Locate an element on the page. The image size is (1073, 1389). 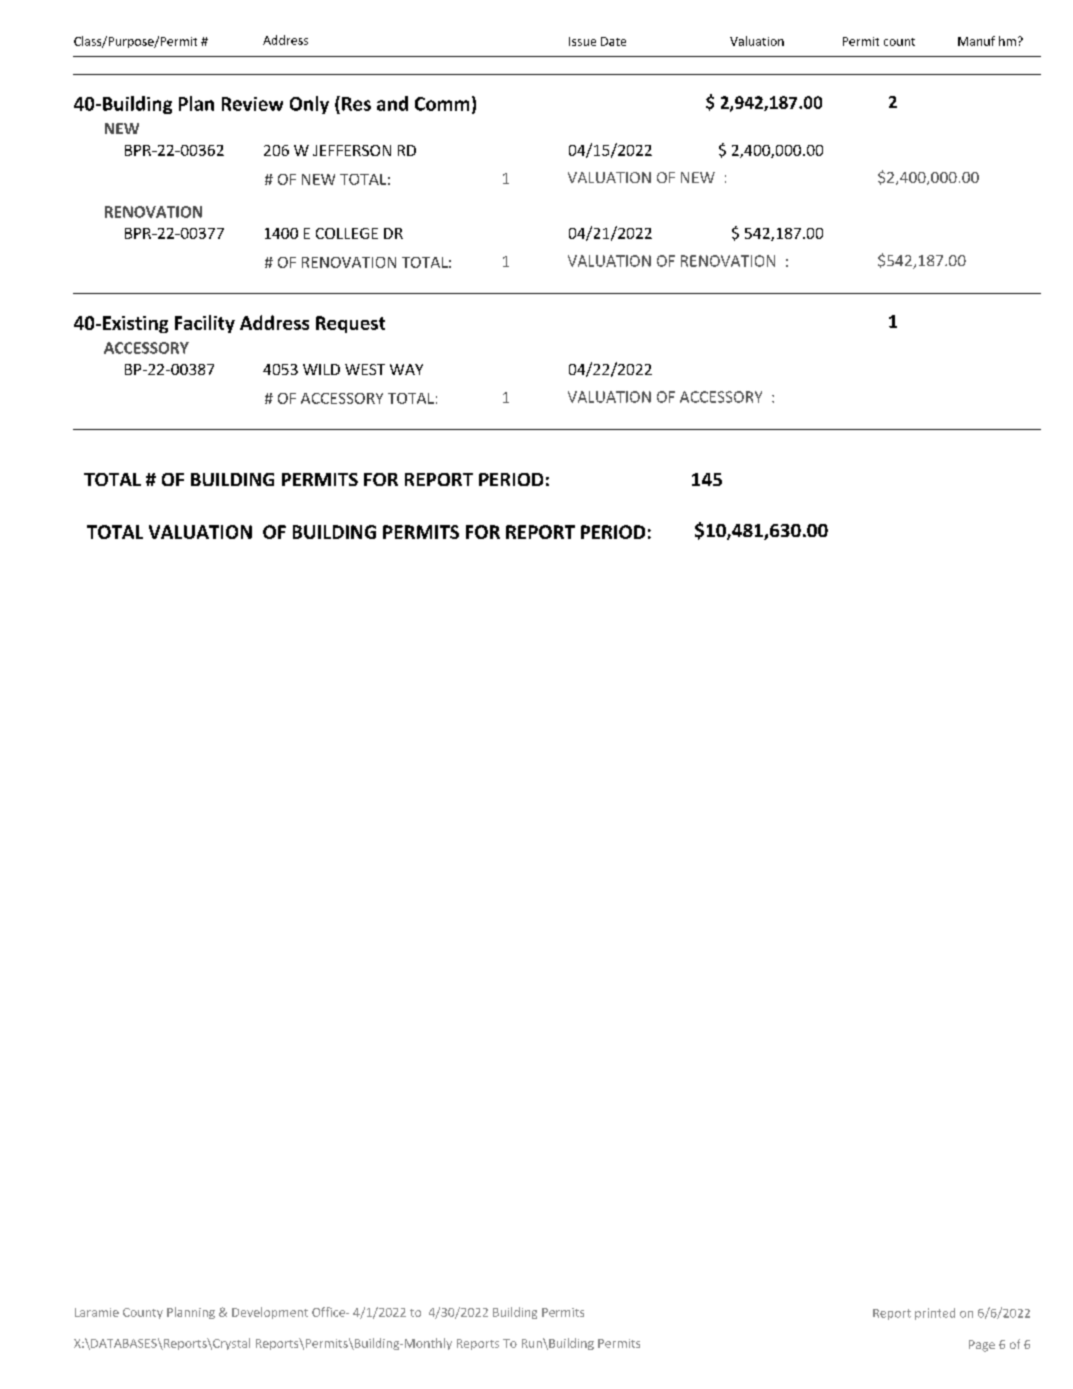
WEST is located at coordinates (365, 369).
